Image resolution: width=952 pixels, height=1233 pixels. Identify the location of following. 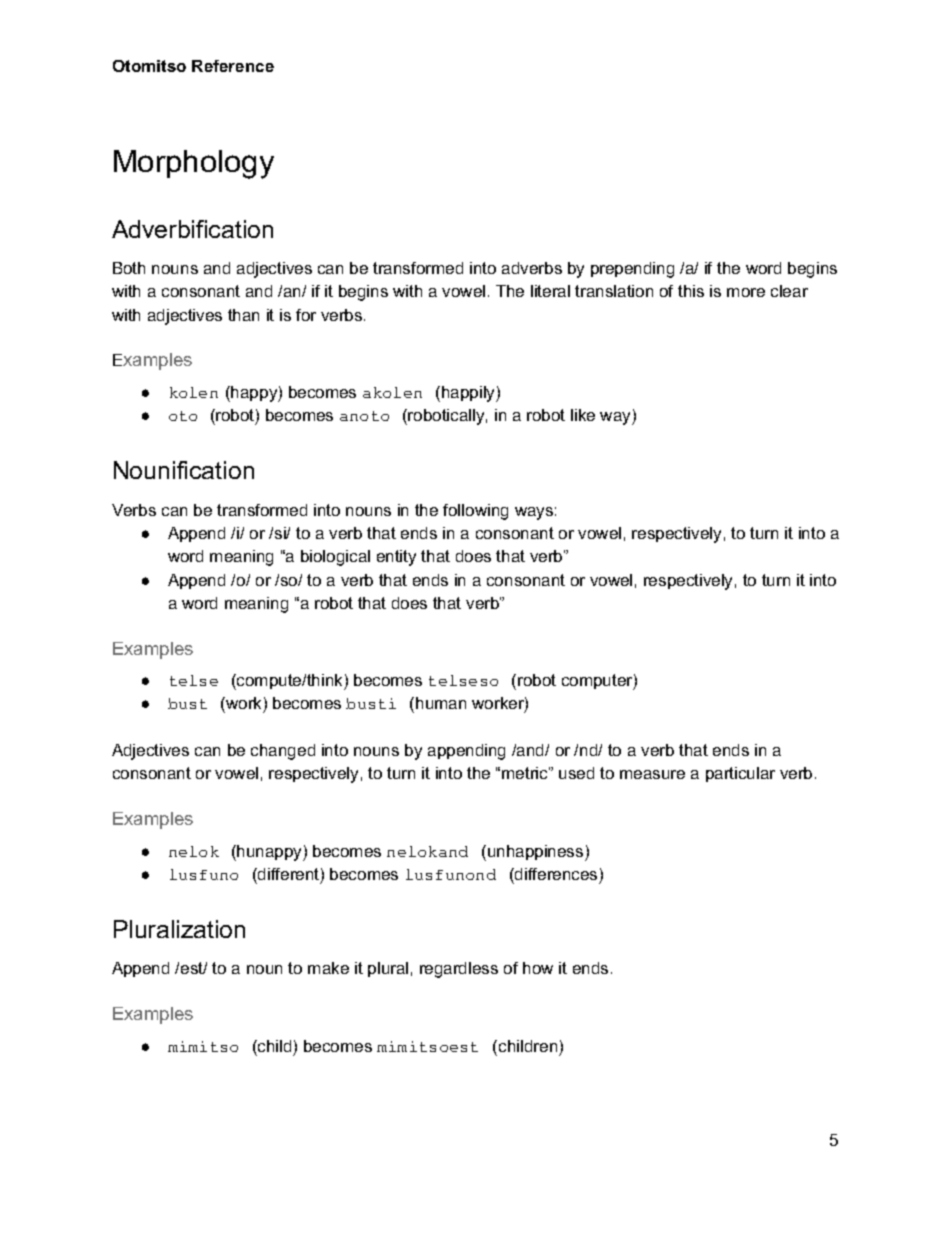
(475, 512).
